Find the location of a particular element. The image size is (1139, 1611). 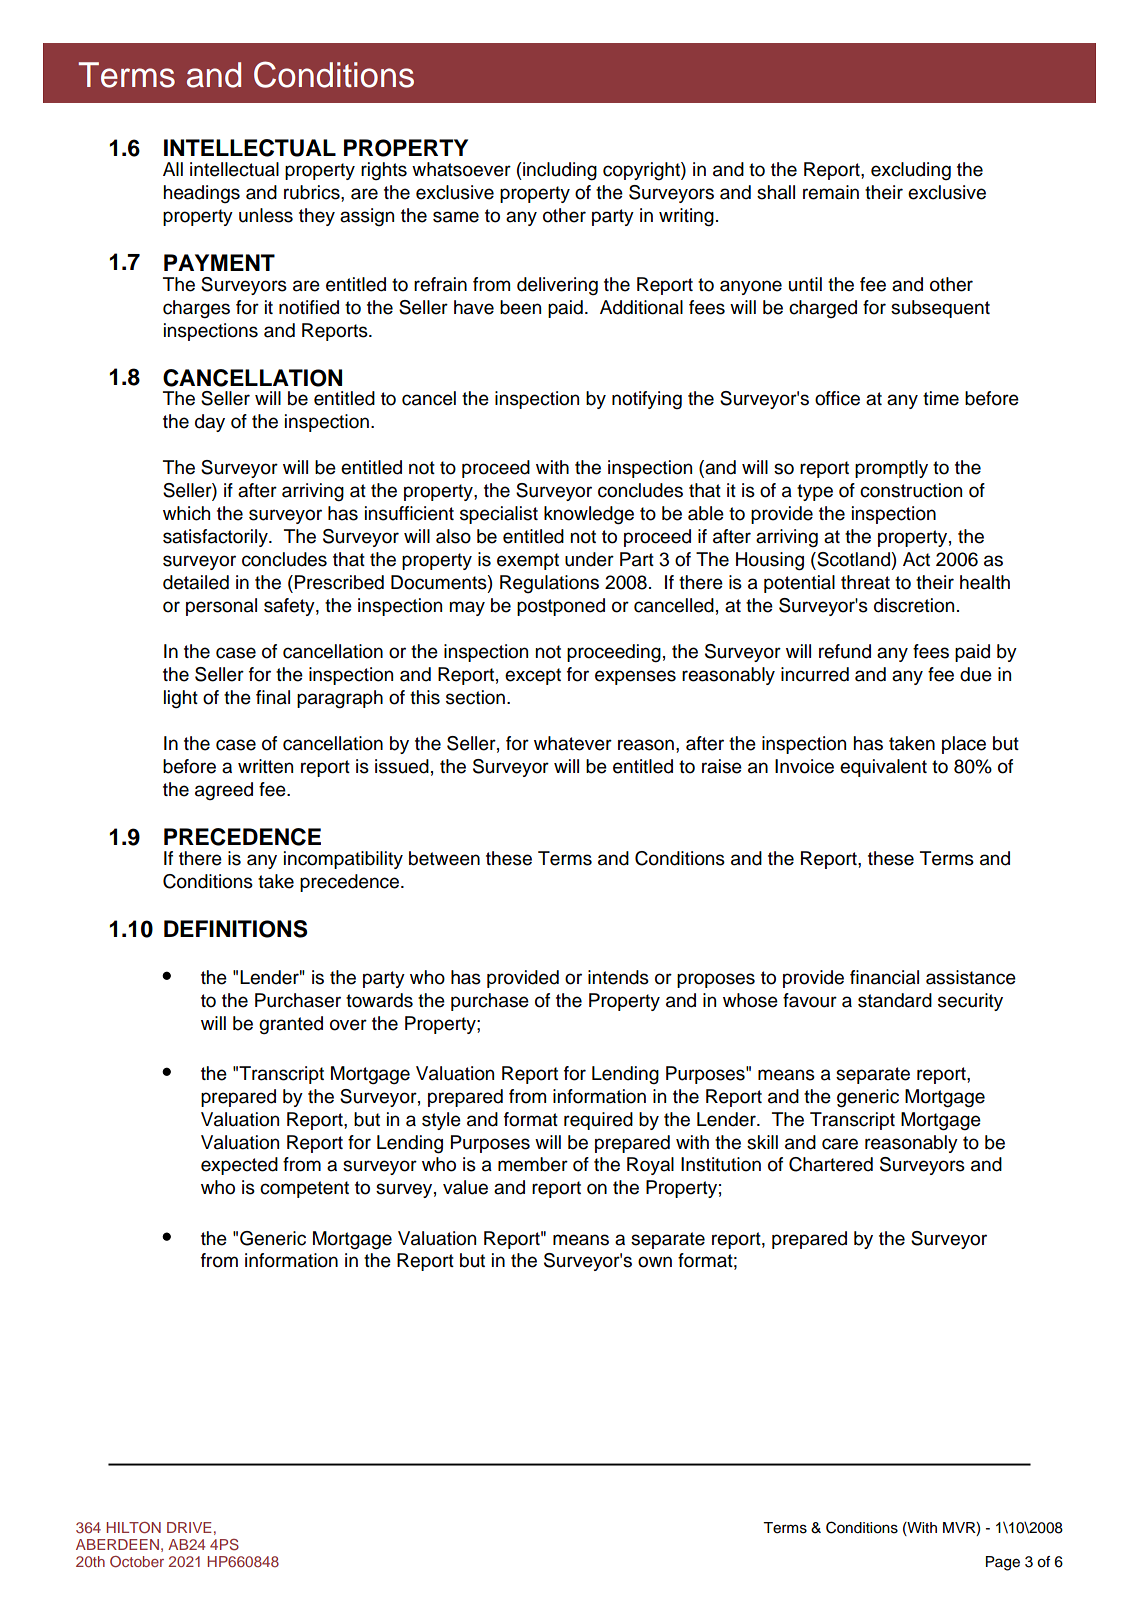

refund is located at coordinates (845, 651).
